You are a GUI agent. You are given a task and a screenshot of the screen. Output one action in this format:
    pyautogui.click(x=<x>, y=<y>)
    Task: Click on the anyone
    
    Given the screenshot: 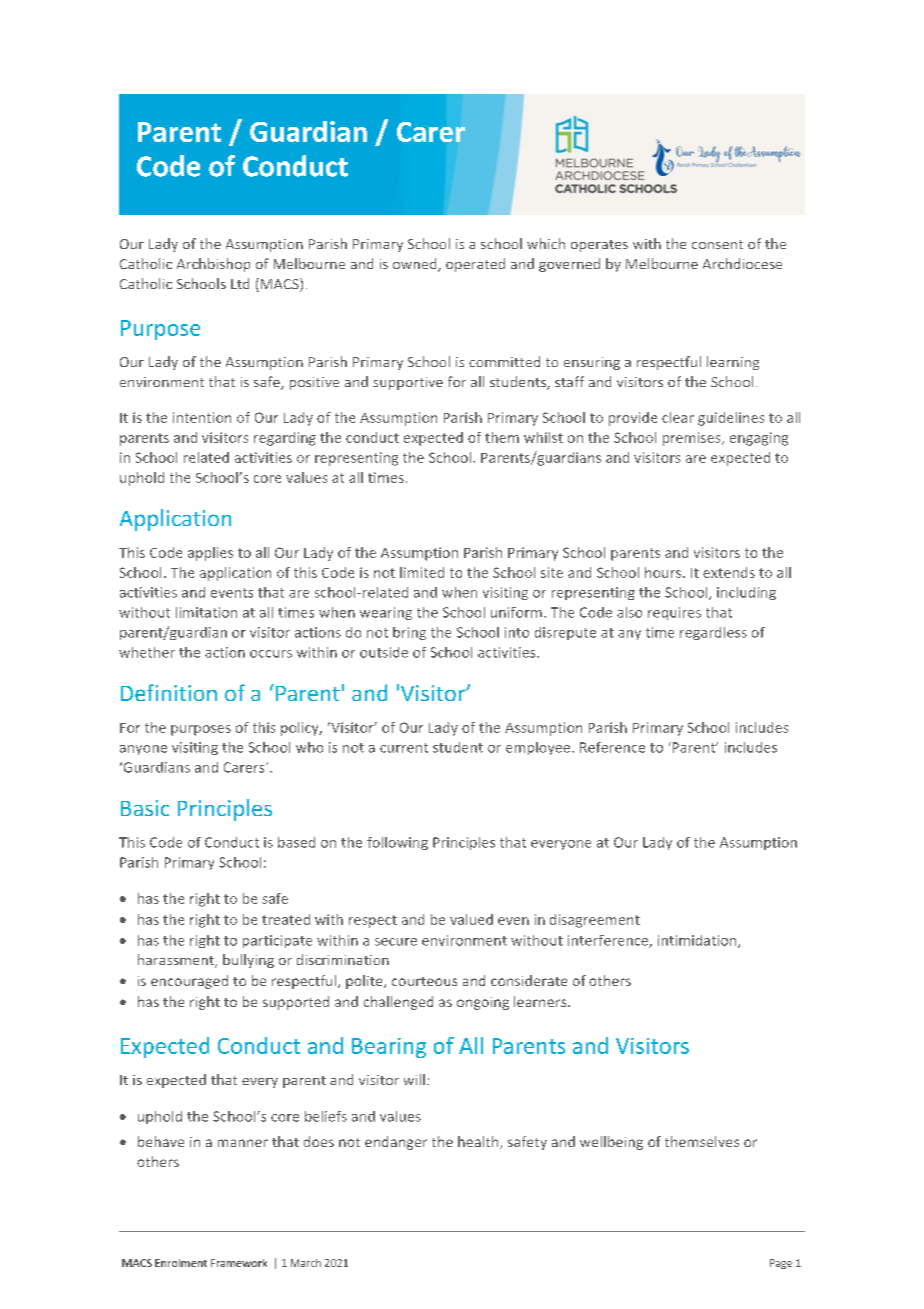 What is the action you would take?
    pyautogui.click(x=143, y=750)
